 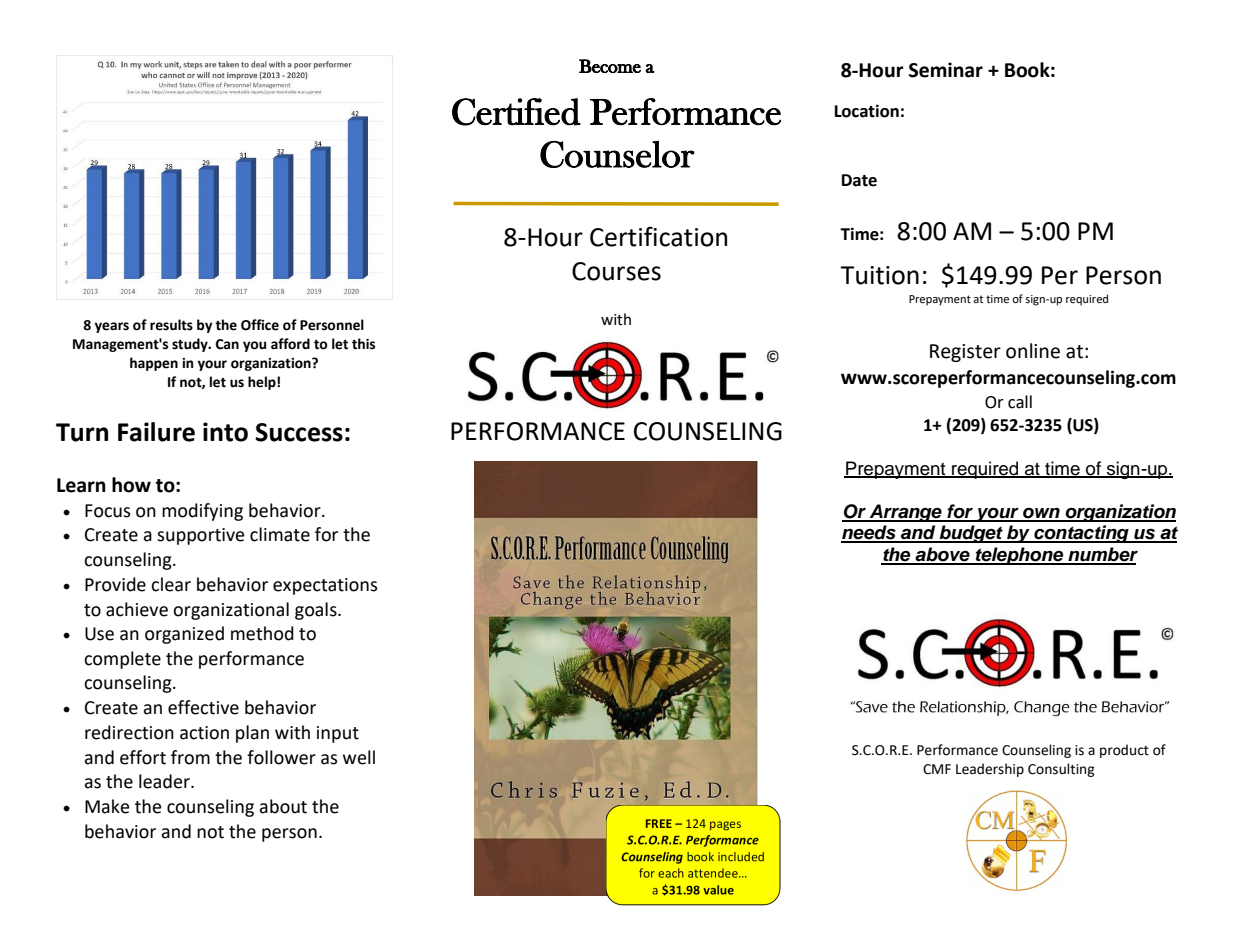 What do you see at coordinates (616, 271) in the screenshot?
I see `Courses` at bounding box center [616, 271].
